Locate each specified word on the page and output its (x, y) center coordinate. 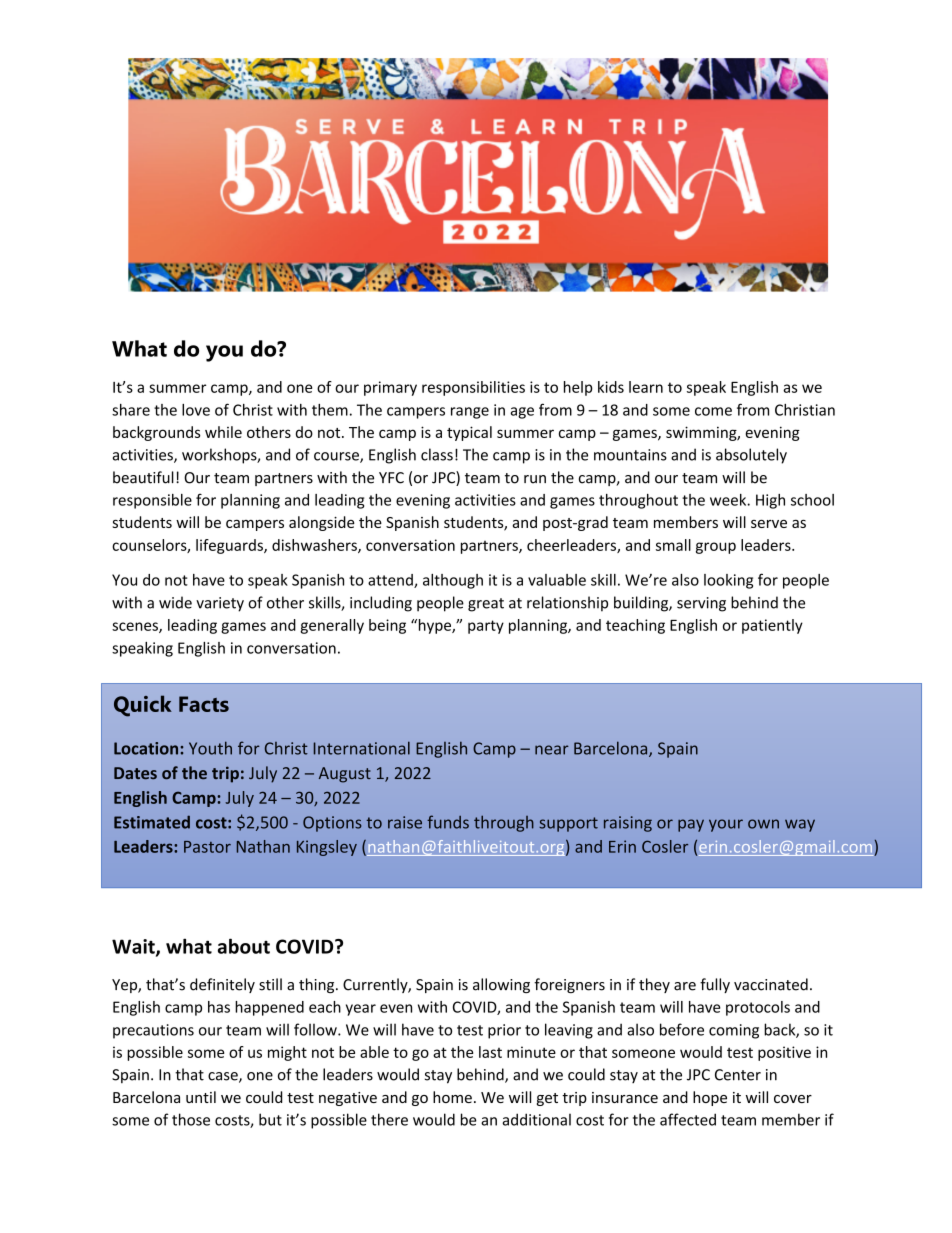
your (726, 825)
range (470, 413)
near (552, 750)
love (196, 410)
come (713, 411)
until (201, 1097)
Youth (210, 748)
